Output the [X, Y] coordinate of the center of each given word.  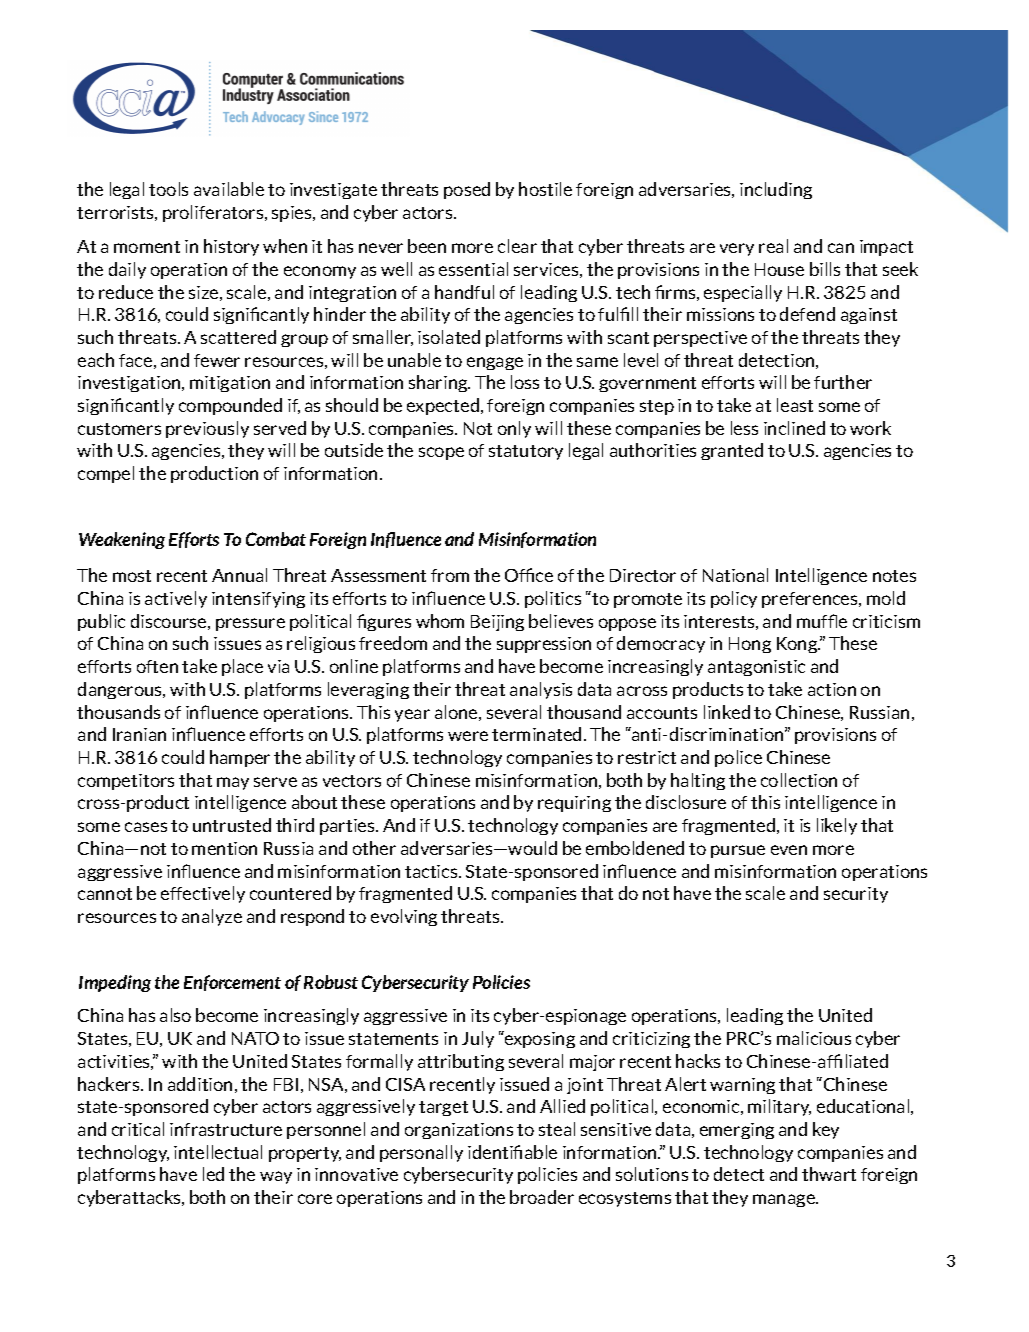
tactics [432, 871]
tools [168, 189]
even [789, 850]
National [735, 575]
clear [517, 246]
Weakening [122, 540]
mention [224, 848]
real [773, 246]
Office [529, 575]
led [213, 1174]
